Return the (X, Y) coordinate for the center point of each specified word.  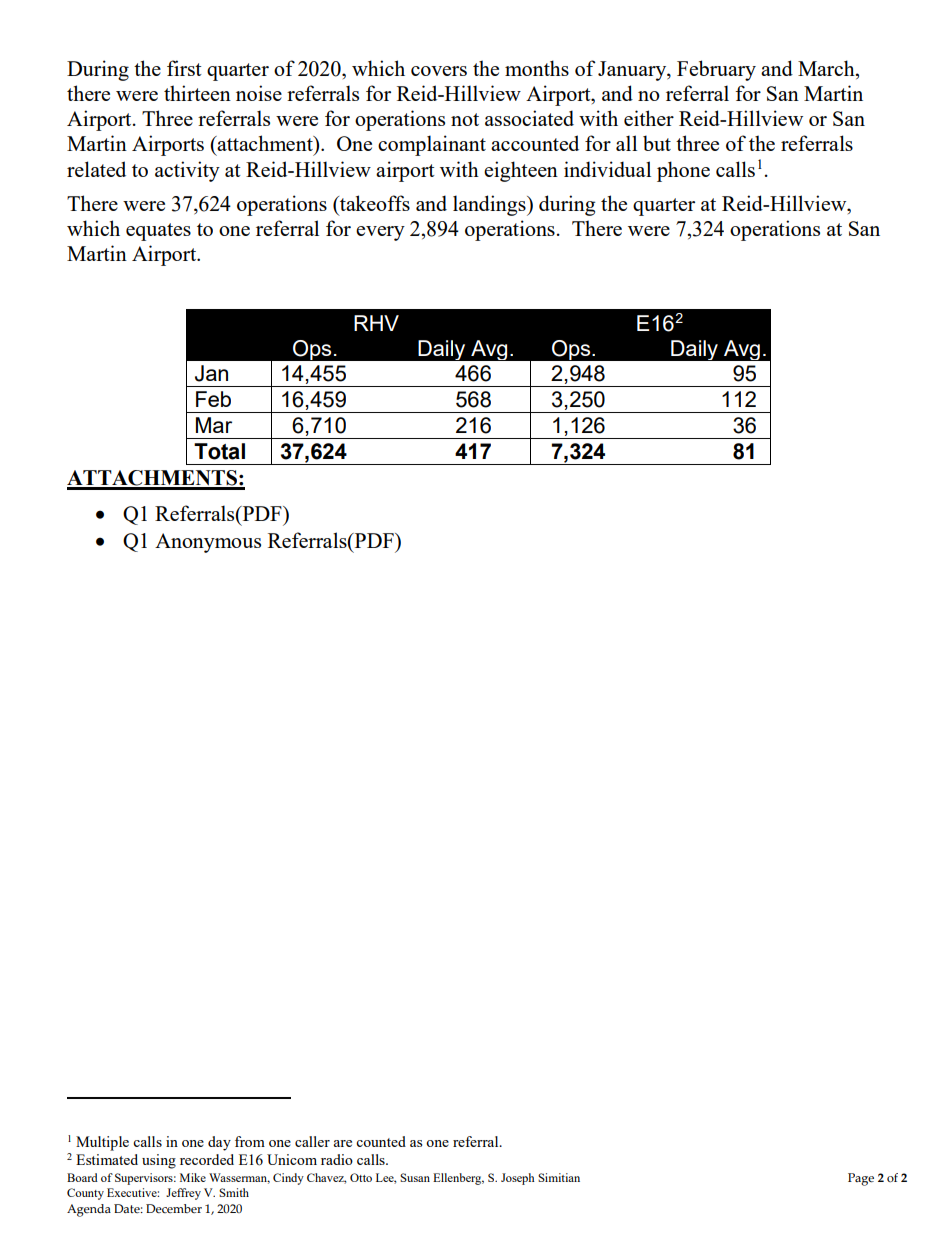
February (716, 70)
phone (683, 171)
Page (861, 1179)
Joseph (518, 1179)
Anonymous (208, 543)
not (465, 119)
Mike (193, 1177)
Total (219, 451)
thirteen (197, 93)
